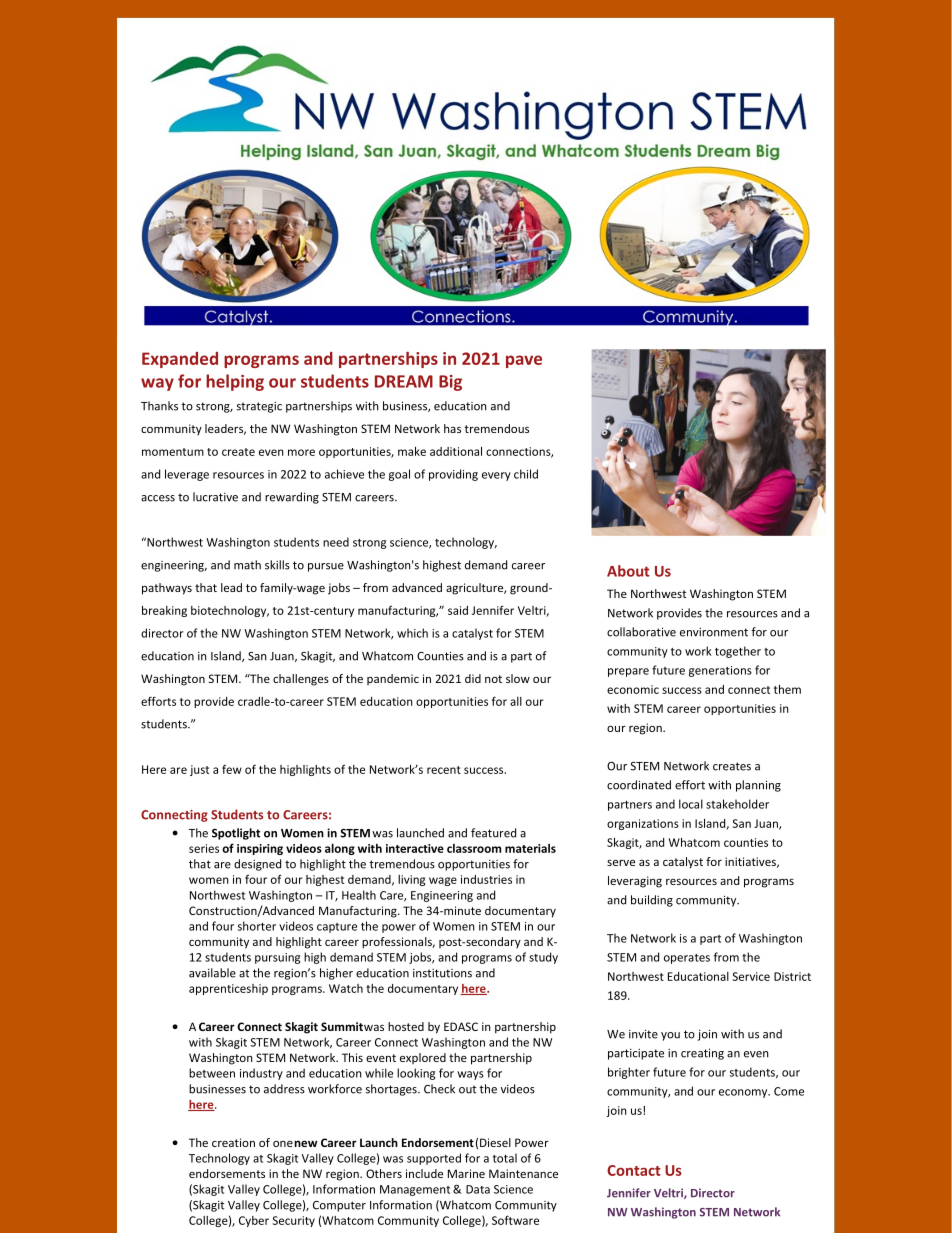 This screenshot has height=1233, width=952. Describe the element at coordinates (301, 680) in the screenshot. I see `challenges` at that location.
